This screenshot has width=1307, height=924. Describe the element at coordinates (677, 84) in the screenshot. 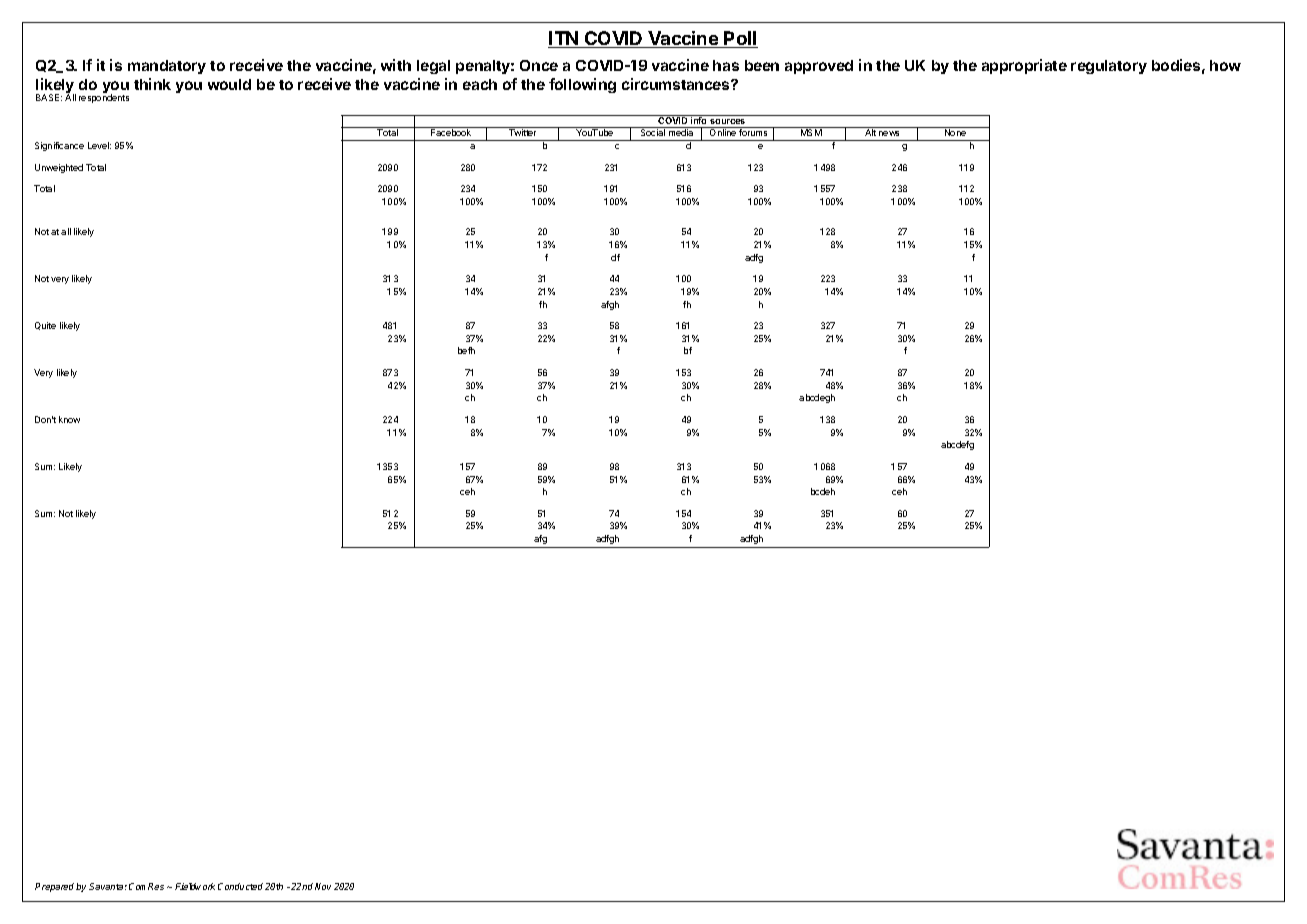

I see `circumstances` at that location.
